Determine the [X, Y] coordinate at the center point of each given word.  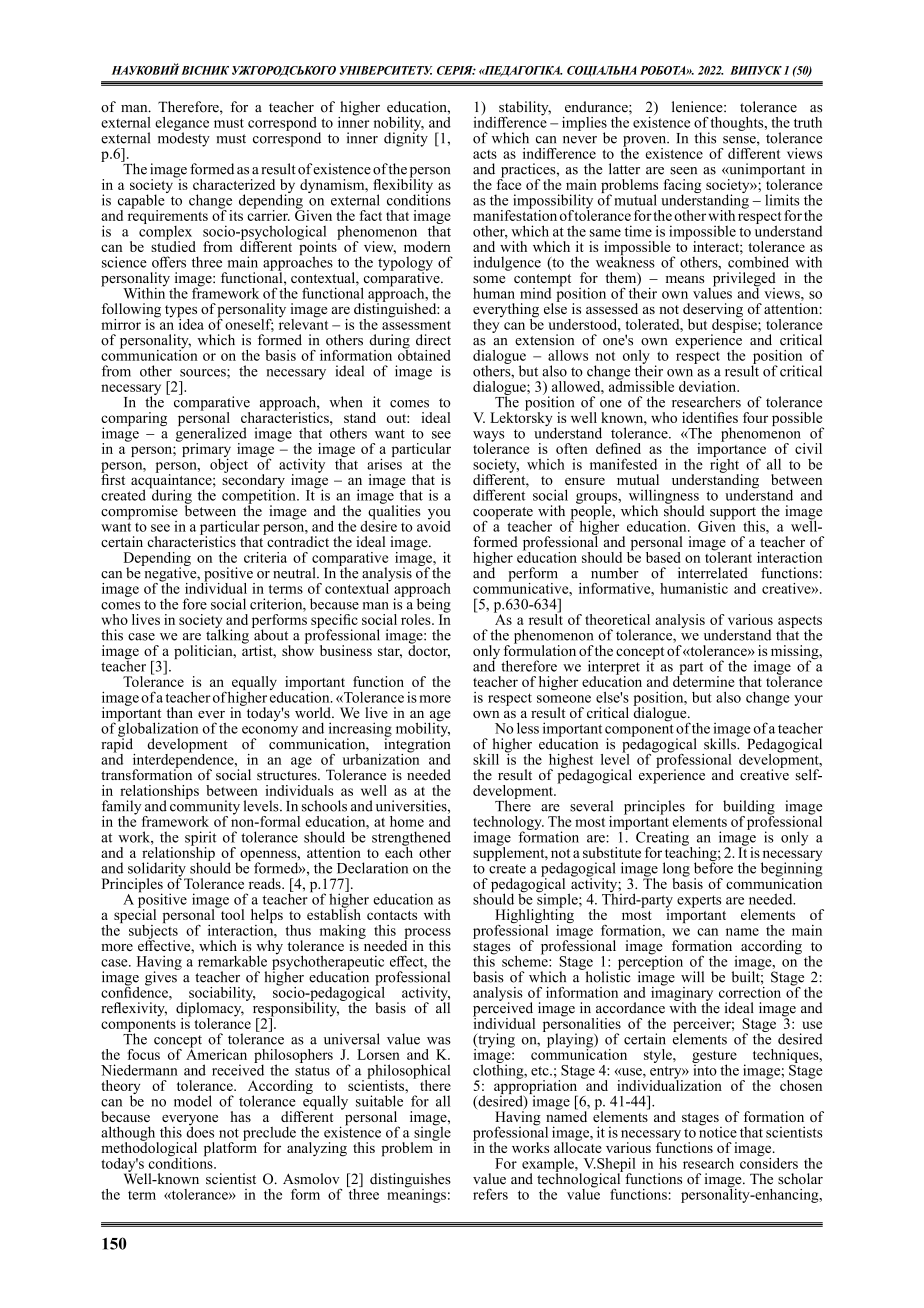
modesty [184, 138]
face [509, 183]
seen [683, 171]
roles [417, 619]
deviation [709, 386]
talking [226, 636]
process [427, 934]
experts [699, 901]
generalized [211, 434]
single [431, 1133]
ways [489, 437]
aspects [800, 623]
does [200, 1131]
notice [718, 1131]
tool [231, 913]
